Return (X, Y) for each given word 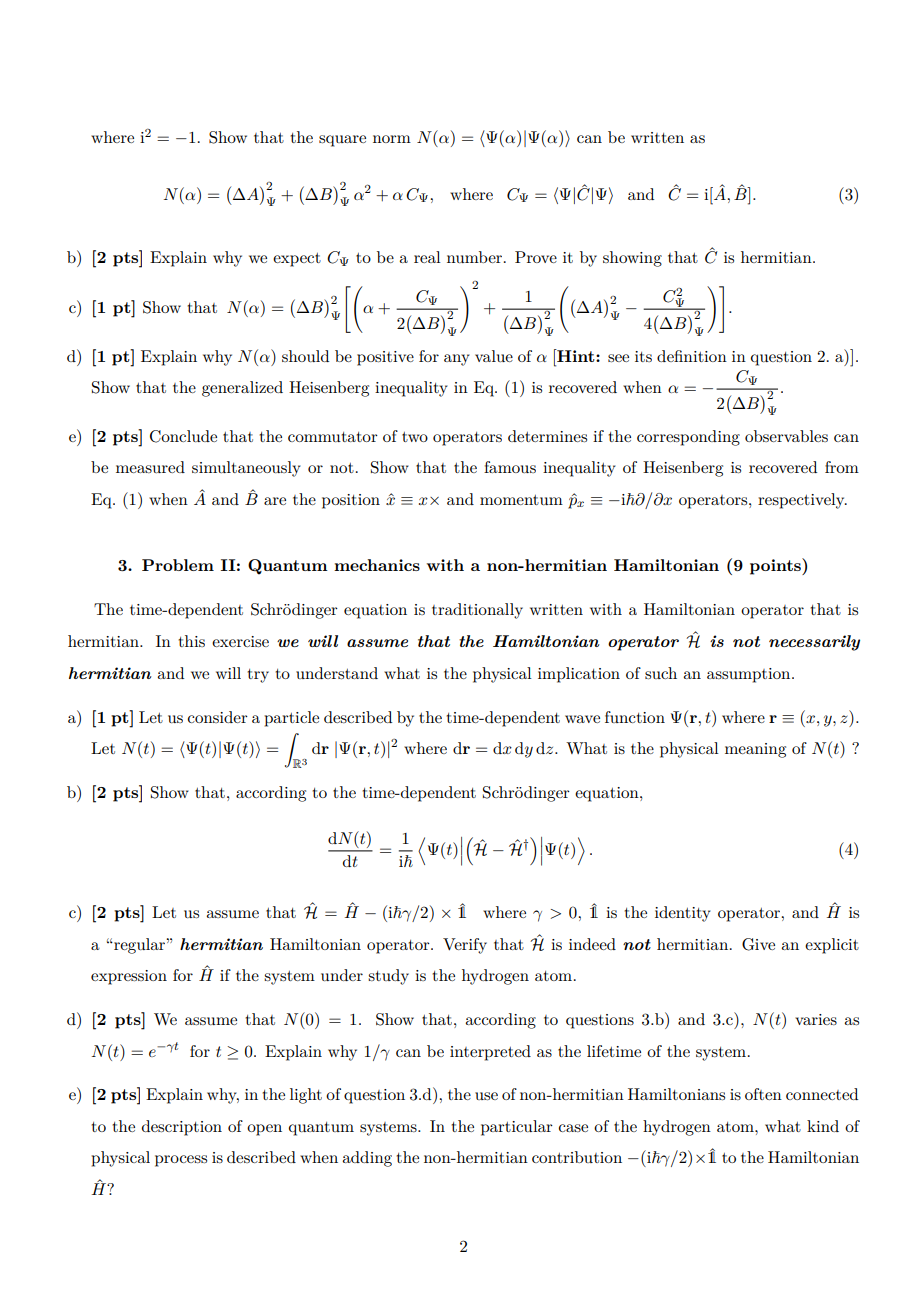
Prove (536, 257)
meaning (755, 750)
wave (582, 719)
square (342, 141)
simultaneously (246, 469)
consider (218, 717)
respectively (802, 501)
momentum (521, 500)
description (182, 1128)
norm (392, 139)
